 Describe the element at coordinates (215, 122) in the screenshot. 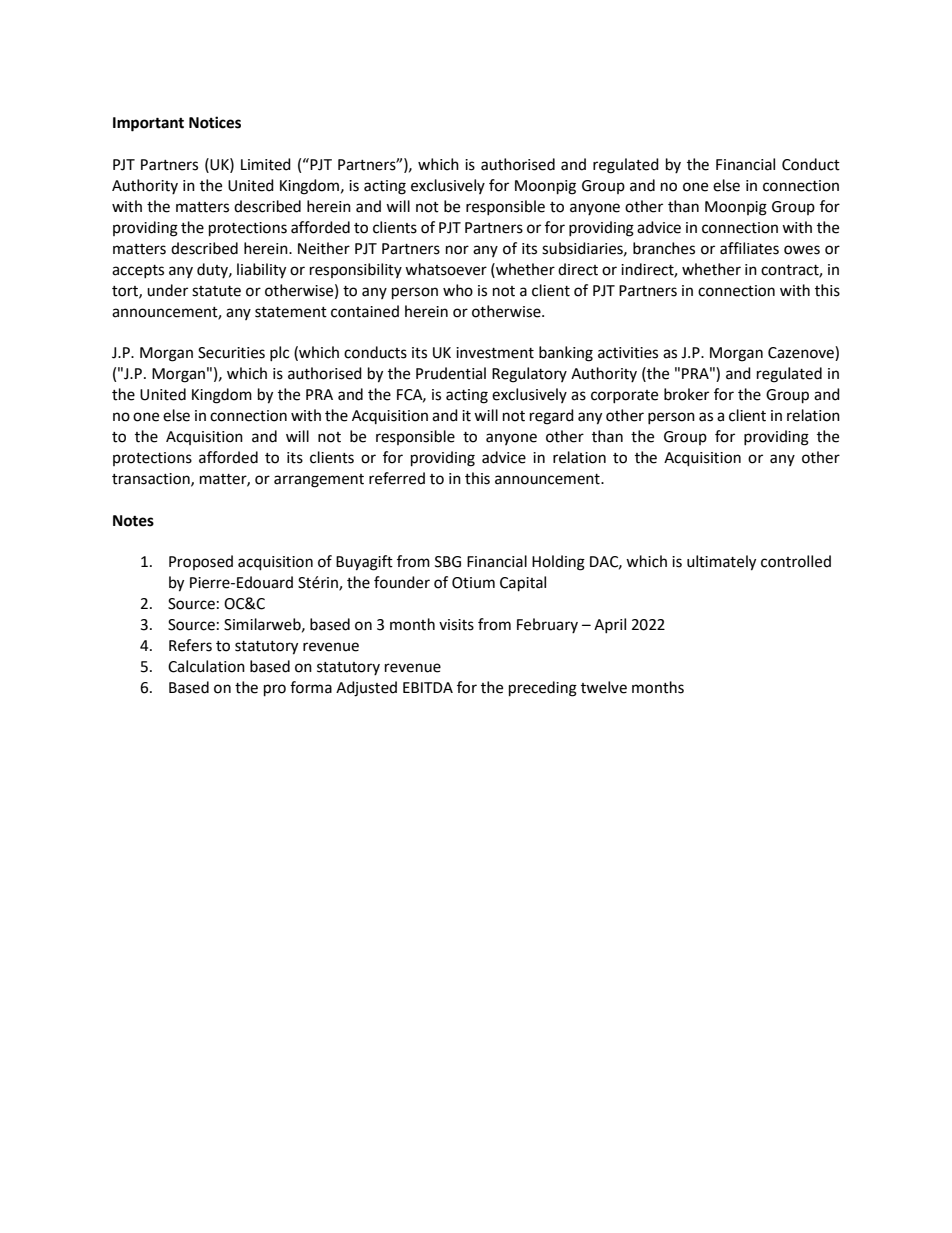

I see `Notices` at that location.
